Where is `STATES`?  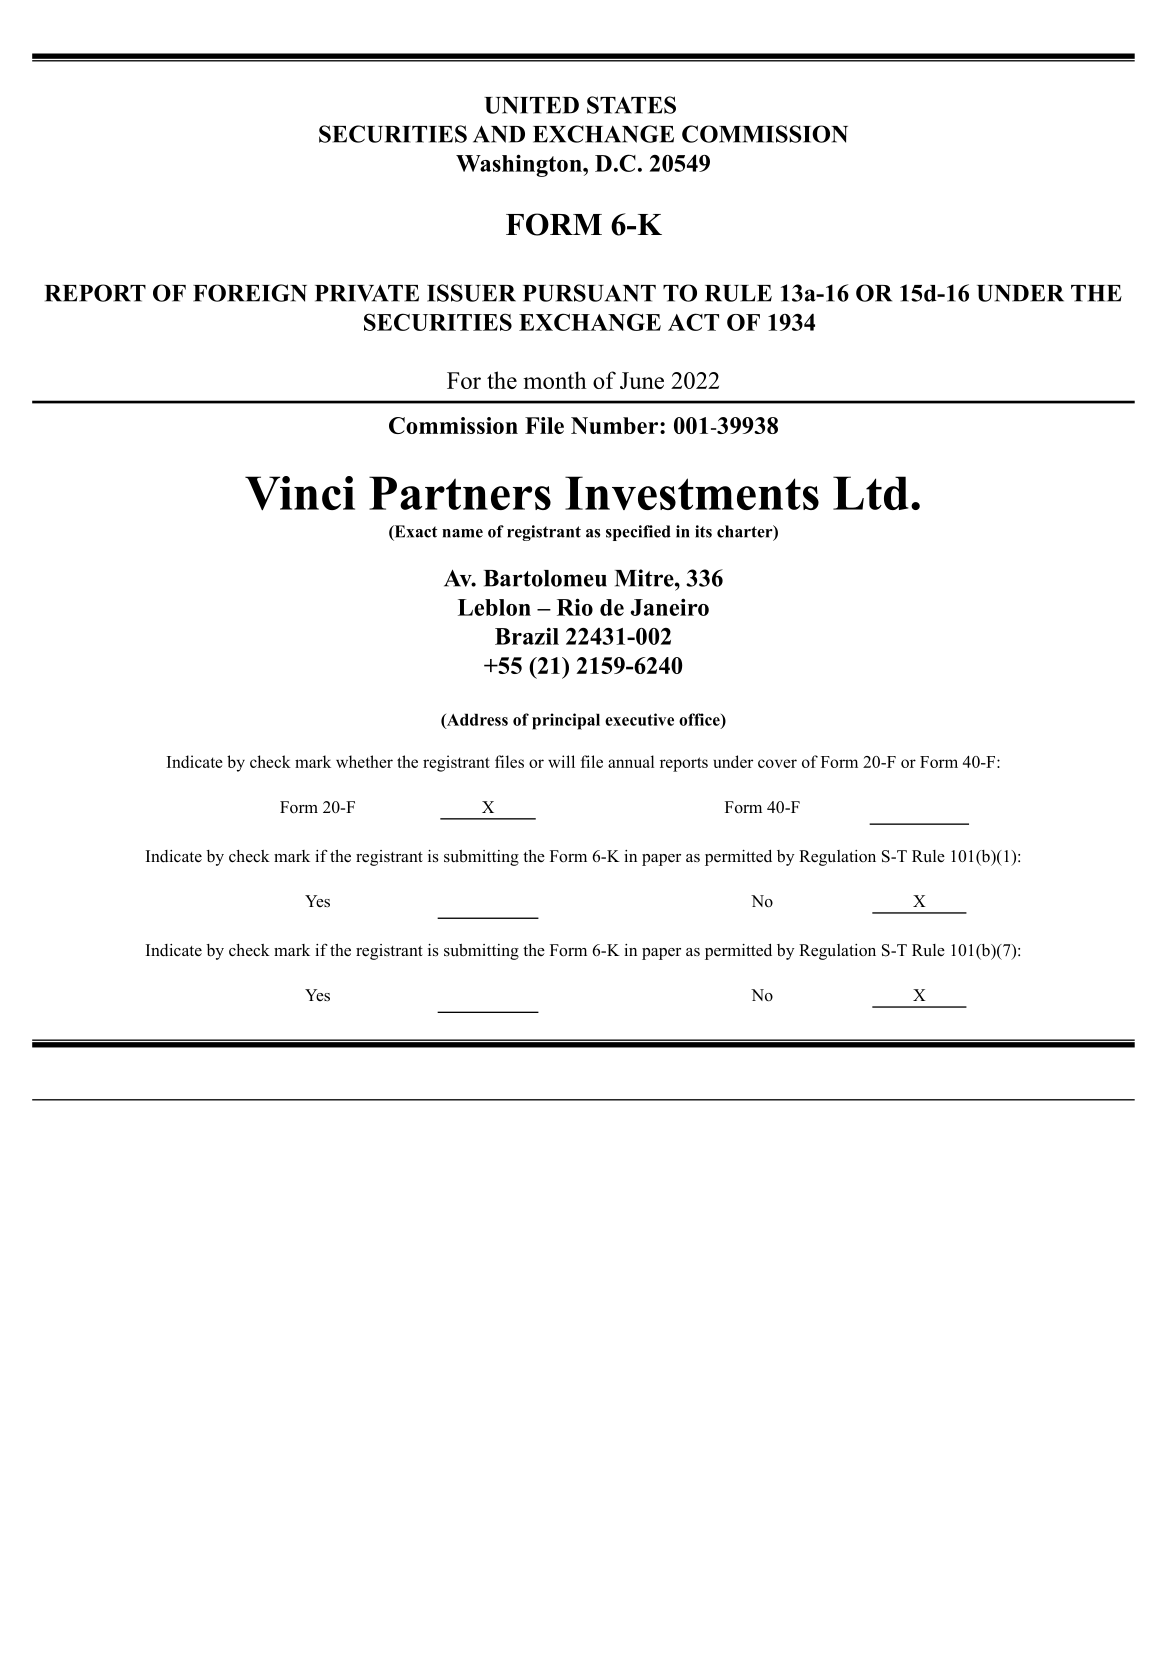 STATES is located at coordinates (631, 105).
